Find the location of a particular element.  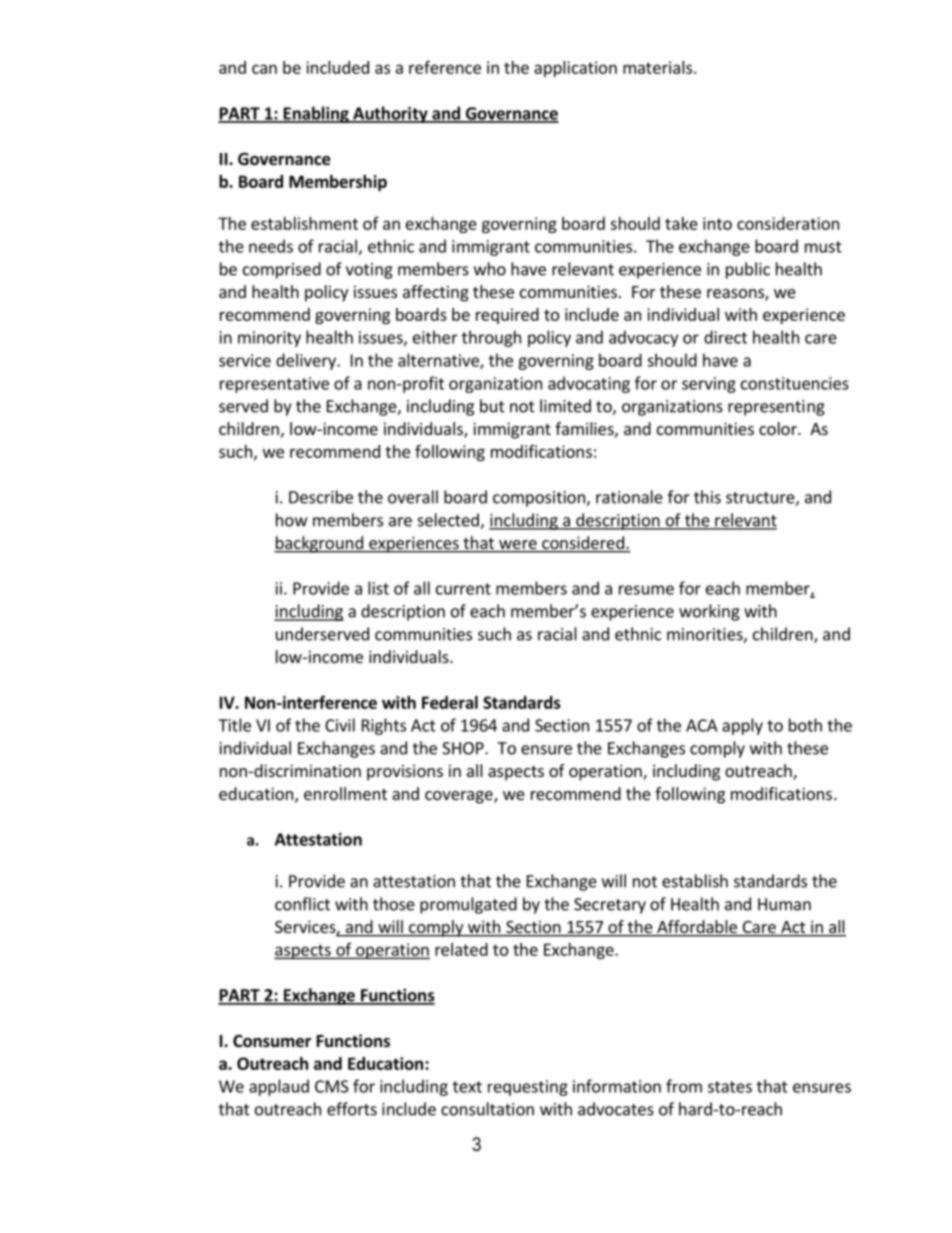

requesting is located at coordinates (528, 1088).
